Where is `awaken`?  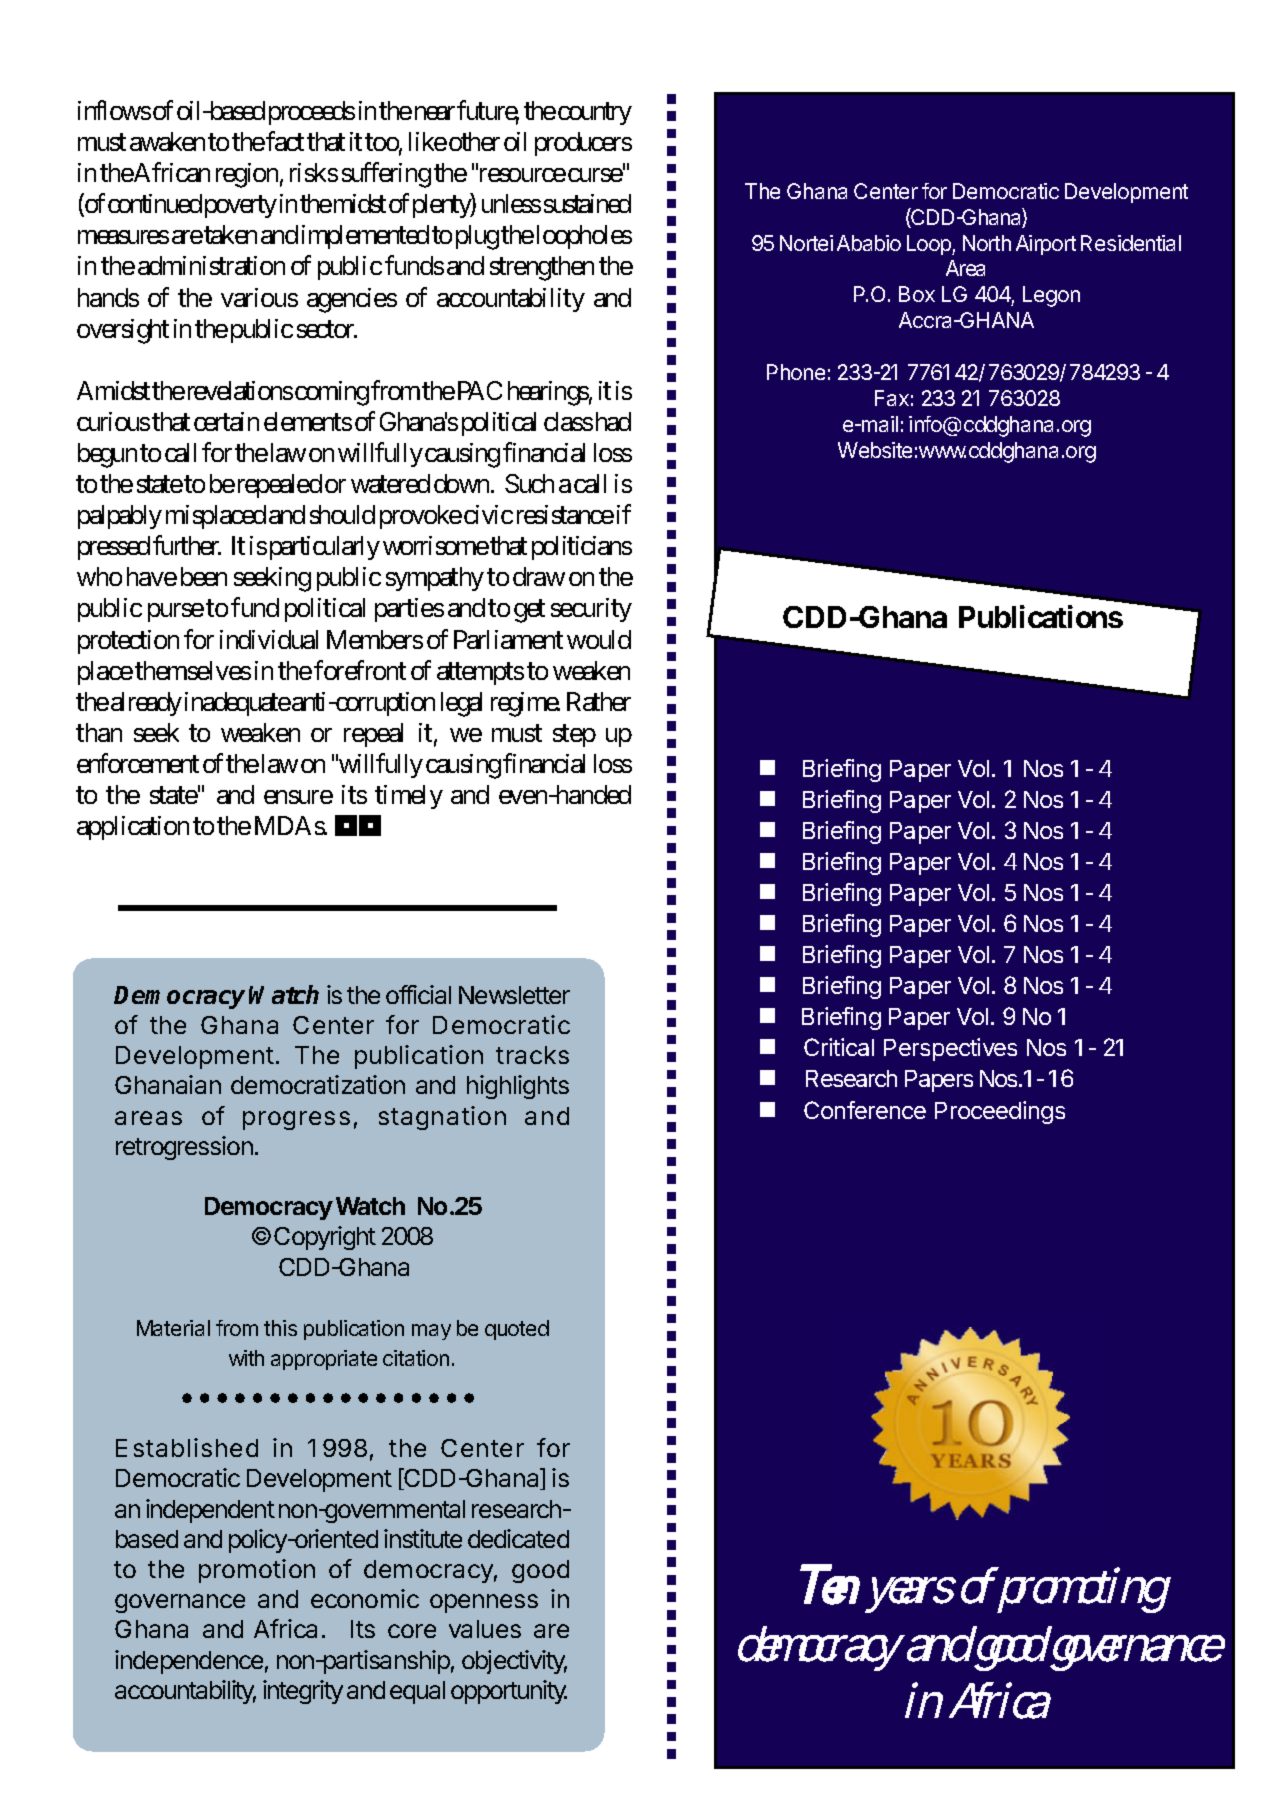
awaken is located at coordinates (167, 141).
